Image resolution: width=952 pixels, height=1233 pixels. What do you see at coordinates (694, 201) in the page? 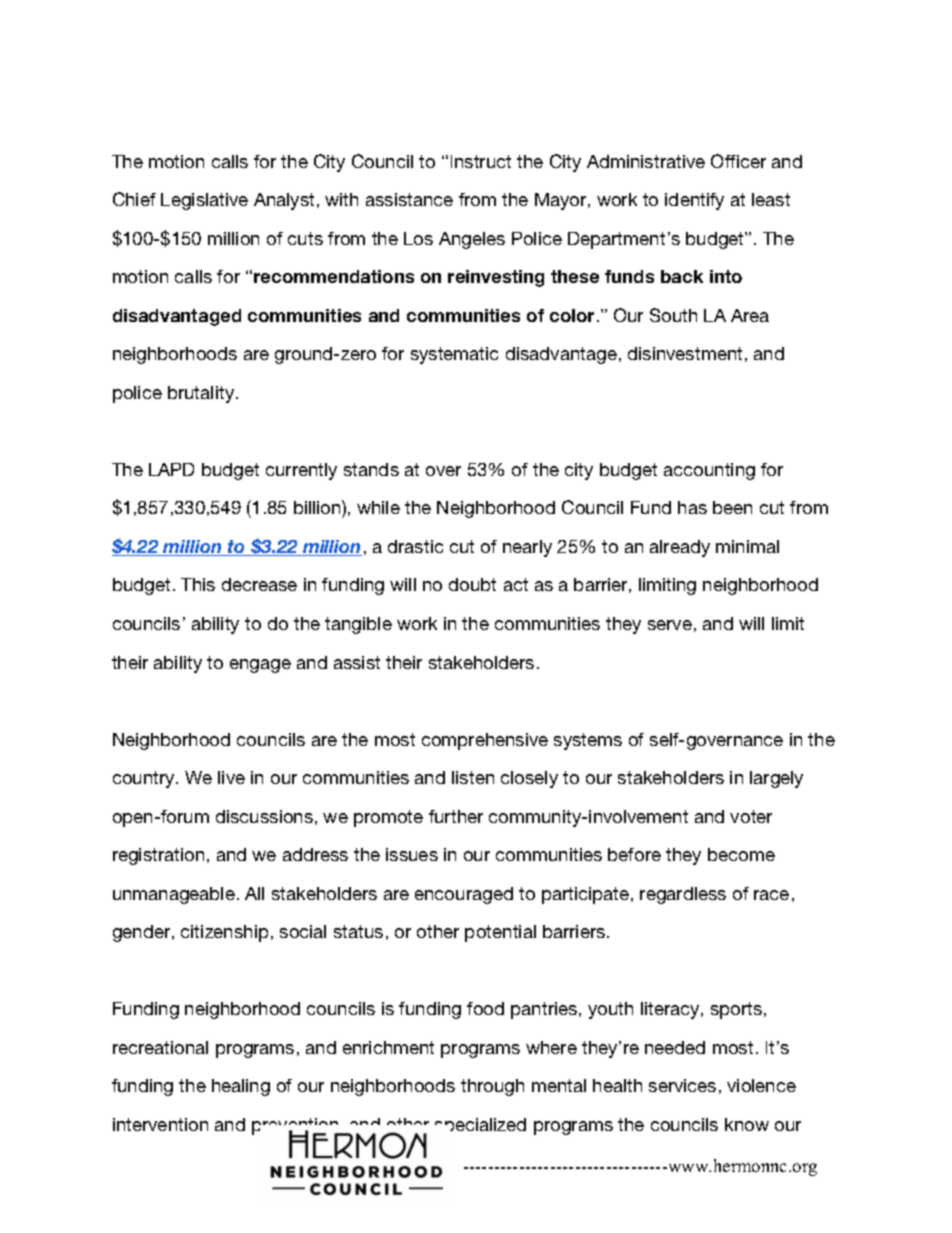
I see `identify` at bounding box center [694, 201].
